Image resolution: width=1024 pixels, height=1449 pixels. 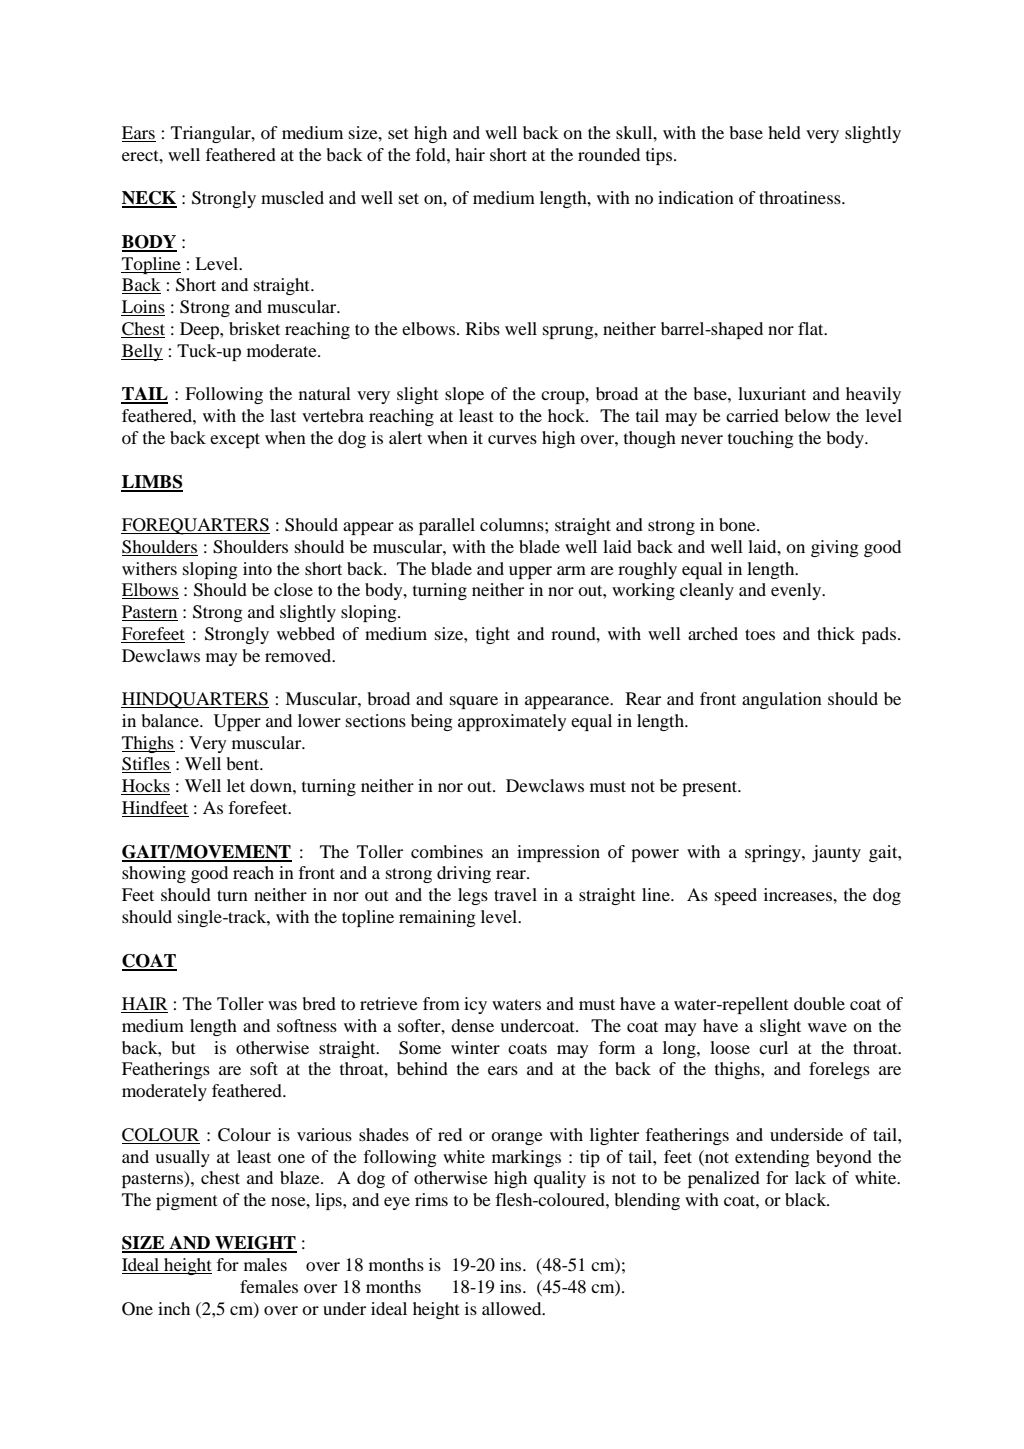 I want to click on WEIGHT, so click(x=255, y=1244).
